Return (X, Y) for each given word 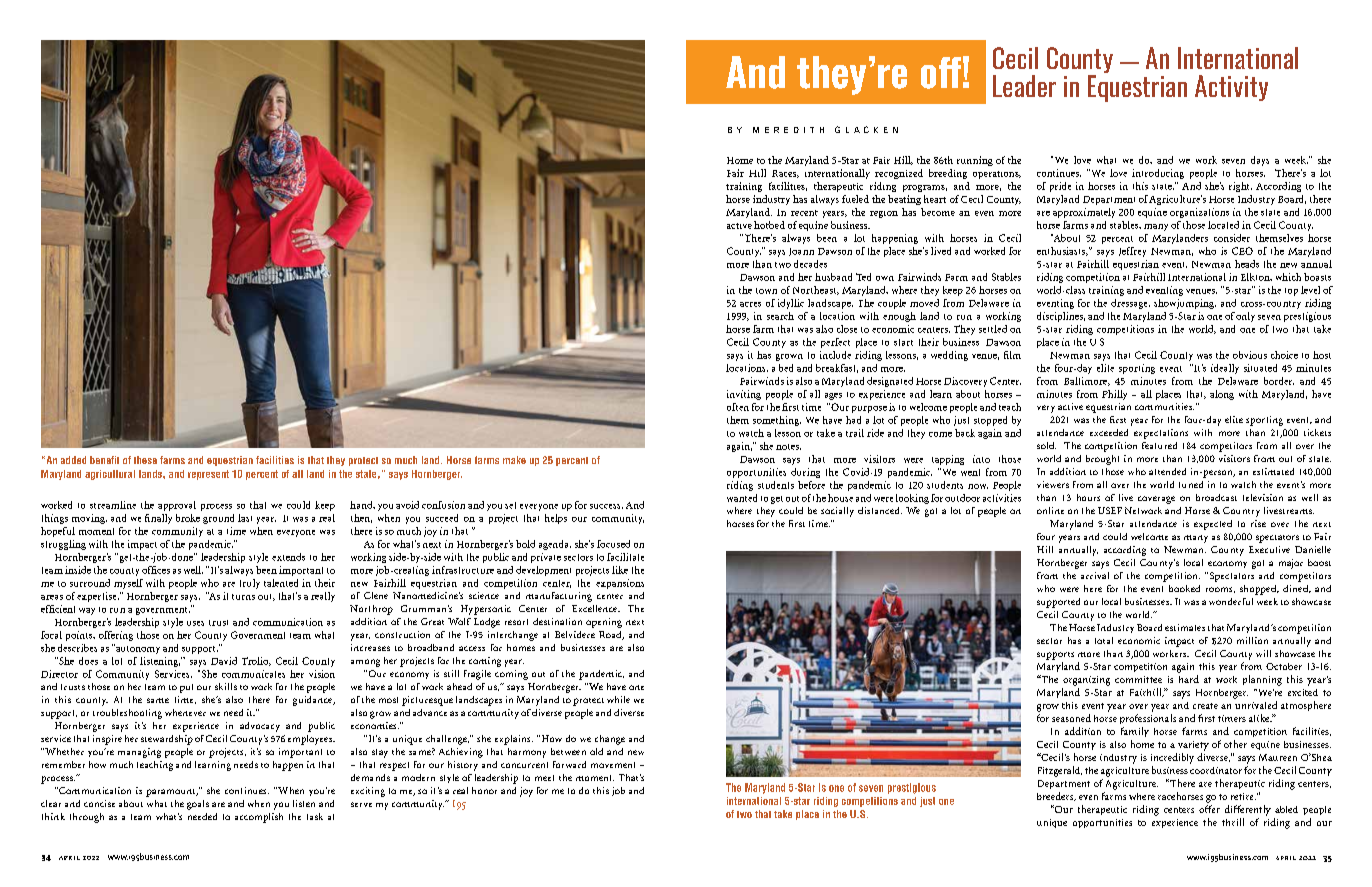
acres (750, 304)
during (805, 473)
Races (785, 174)
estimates (1185, 627)
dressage (1130, 304)
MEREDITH (788, 130)
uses (195, 623)
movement (613, 765)
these (145, 460)
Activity (1231, 88)
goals (198, 805)
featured (1159, 445)
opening (604, 623)
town (766, 291)
